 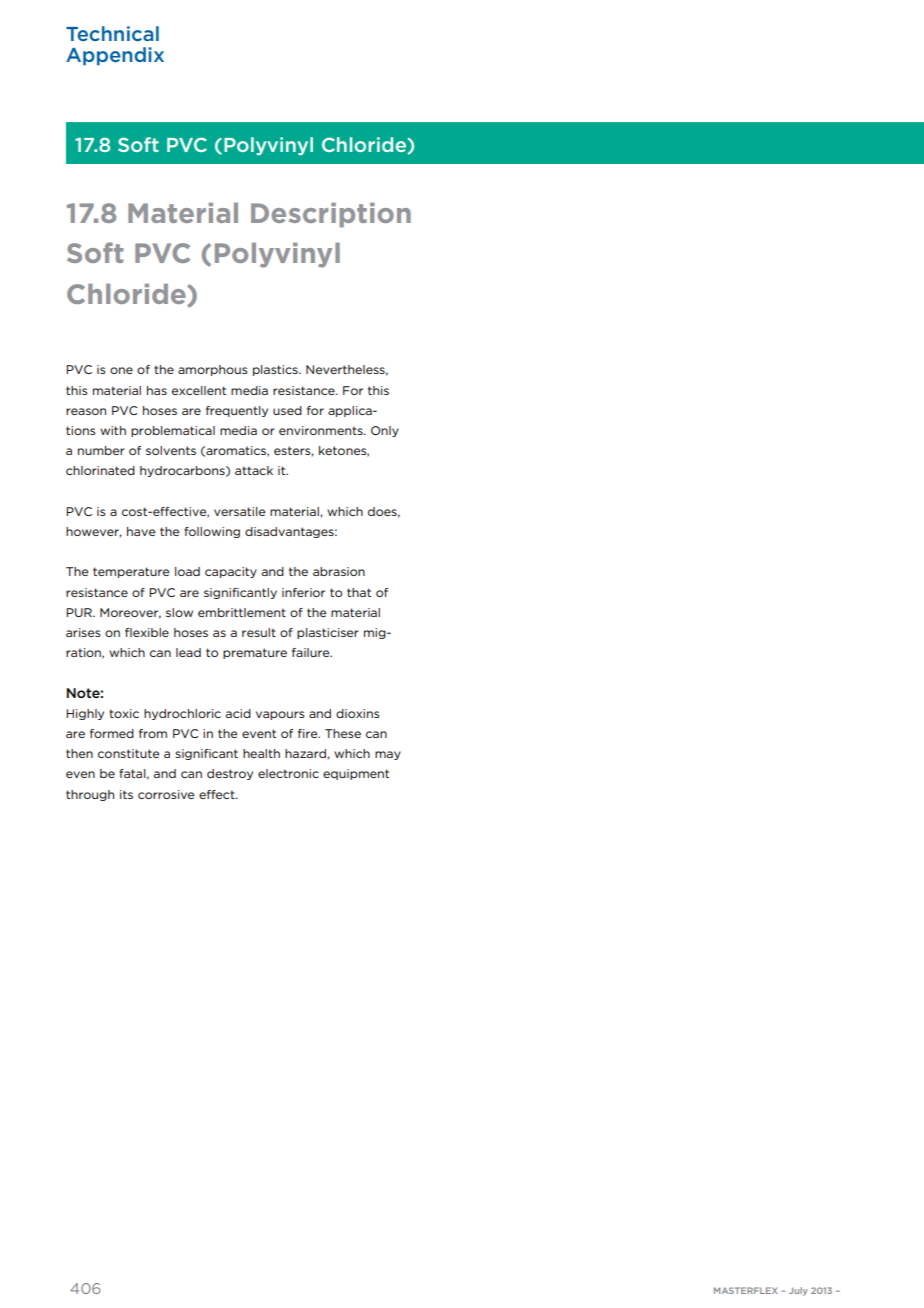 What do you see at coordinates (322, 430) in the page?
I see `environments` at bounding box center [322, 430].
